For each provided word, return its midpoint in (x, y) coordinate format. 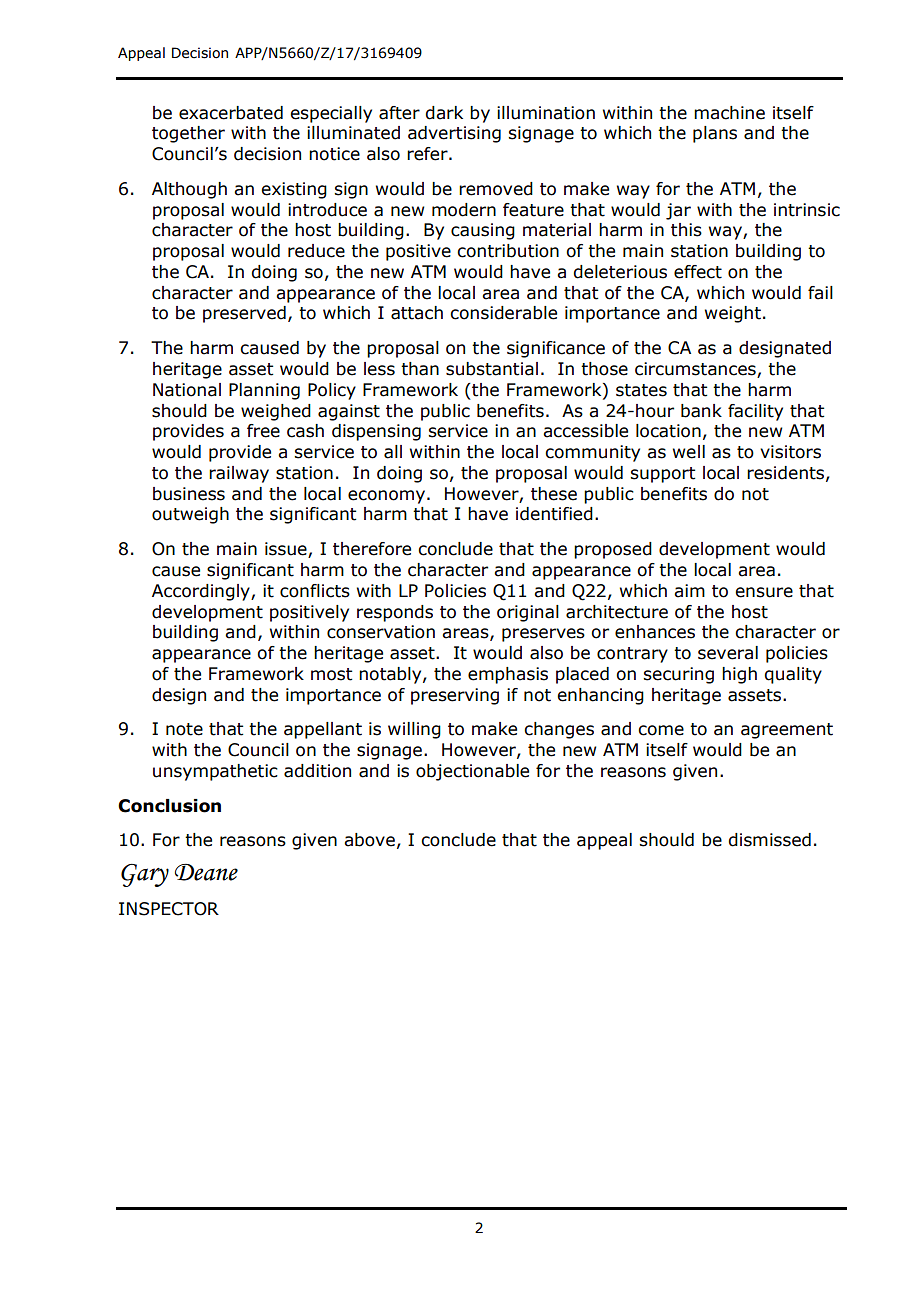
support (662, 475)
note (184, 729)
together (188, 134)
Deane (206, 872)
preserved (244, 314)
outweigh (190, 515)
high (739, 675)
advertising (454, 134)
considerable (503, 313)
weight (733, 314)
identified (554, 514)
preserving (455, 696)
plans (715, 134)
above (369, 840)
